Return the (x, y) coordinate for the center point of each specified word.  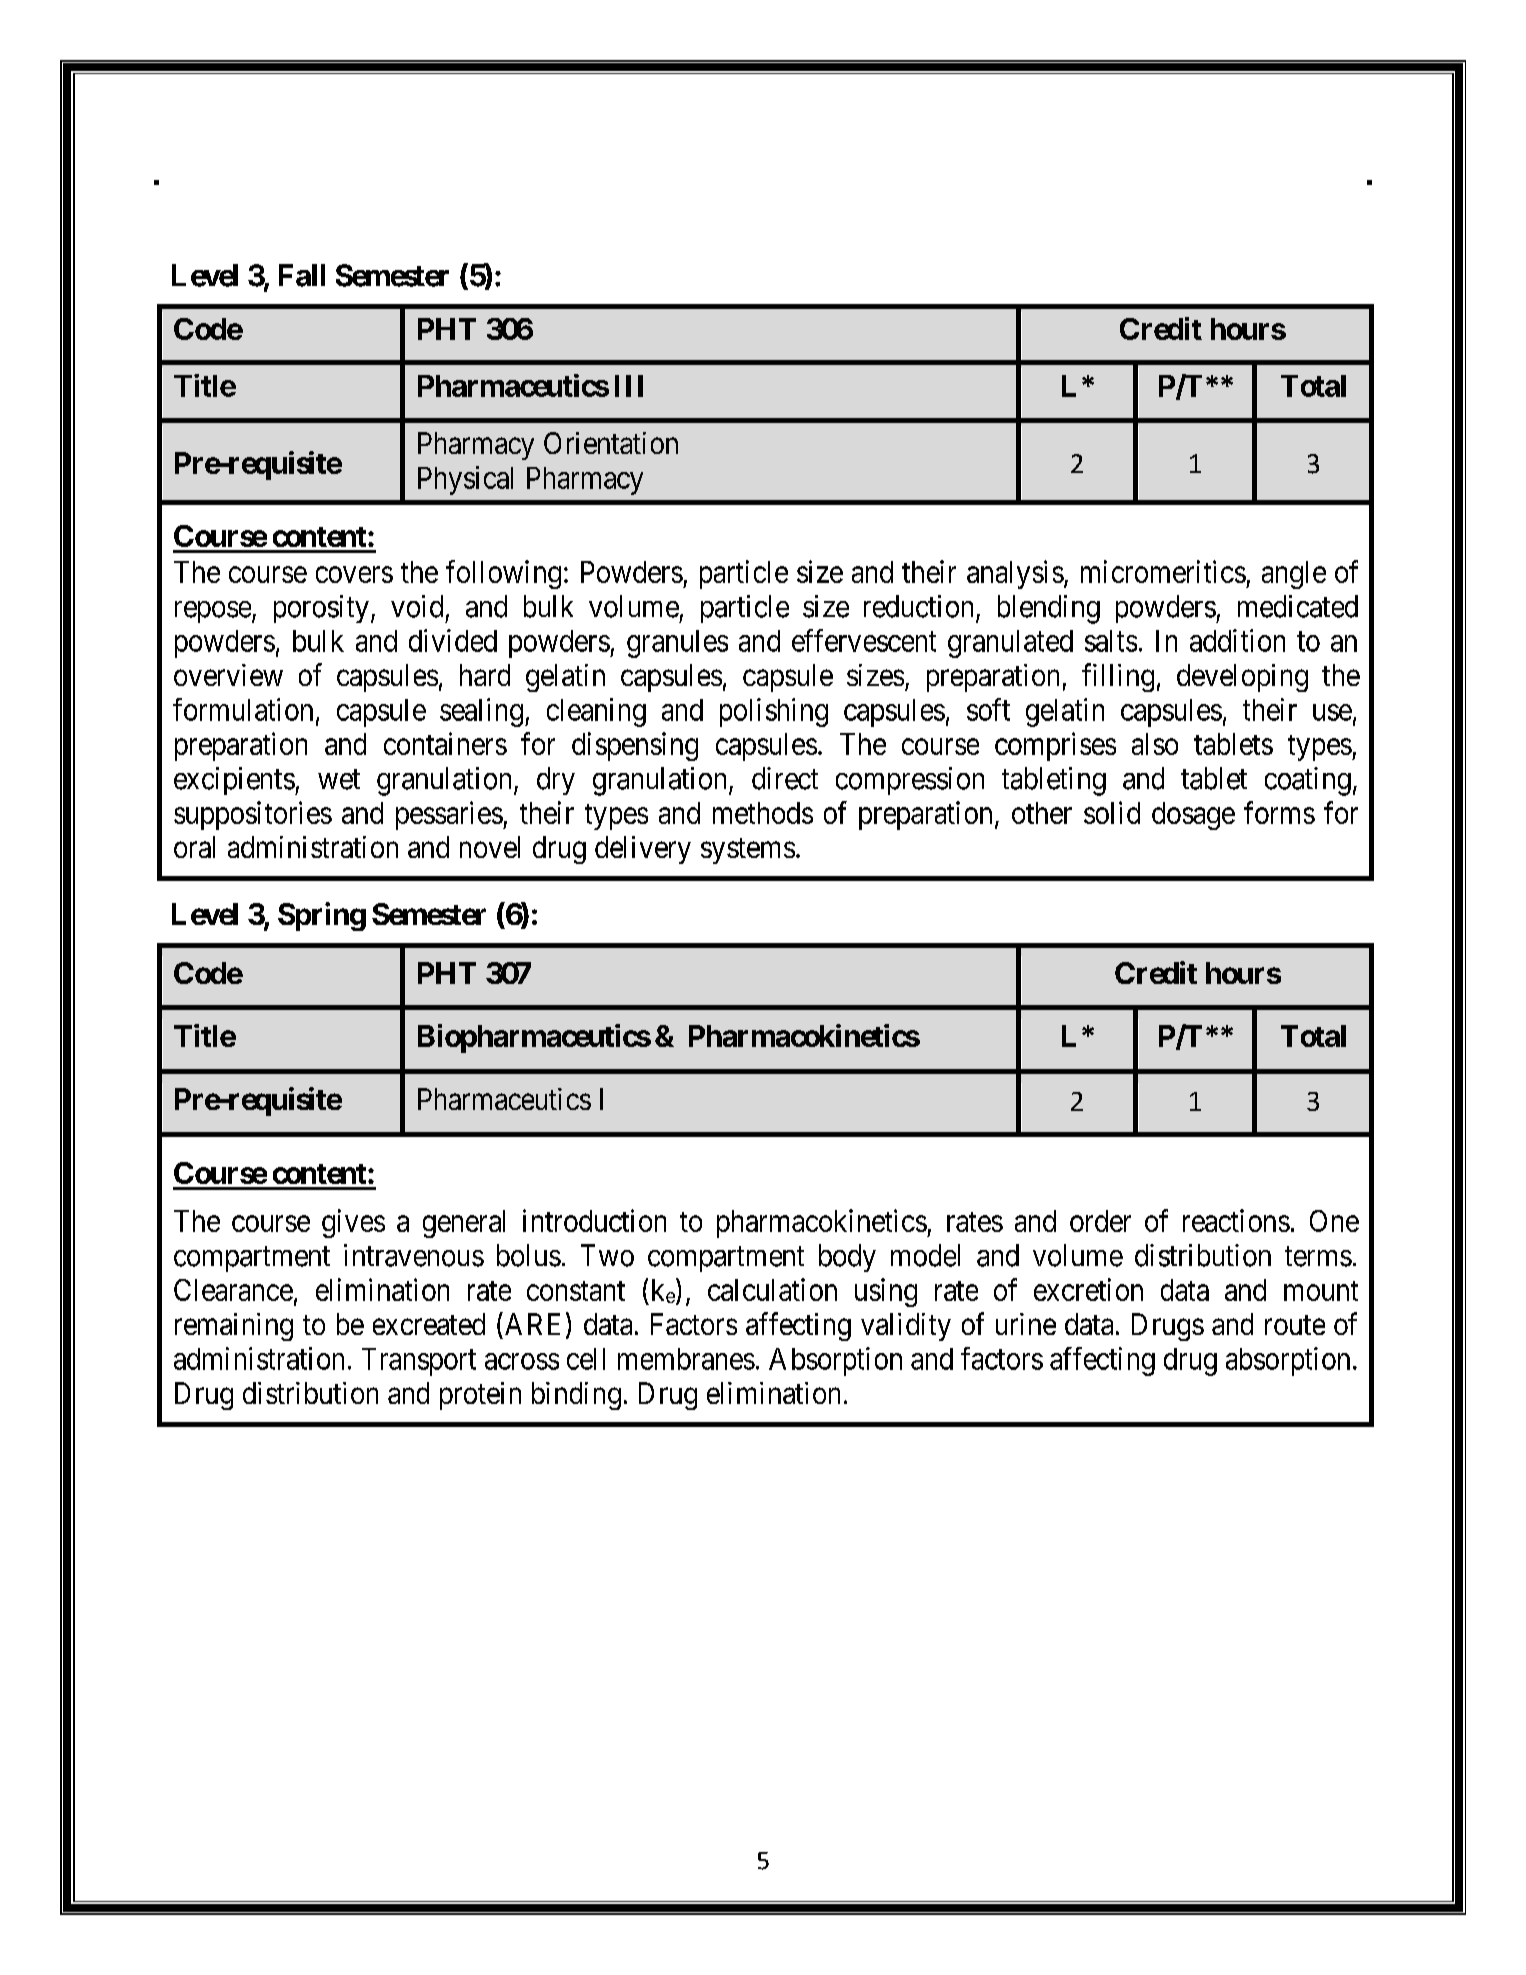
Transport (419, 1362)
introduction (594, 1220)
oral (194, 847)
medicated (1298, 606)
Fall (302, 275)
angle (1294, 575)
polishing (774, 712)
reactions (1236, 1220)
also (1155, 744)
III (629, 386)
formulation (243, 709)
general (464, 1224)
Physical (465, 480)
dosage (1193, 816)
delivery (643, 850)
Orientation (611, 443)
